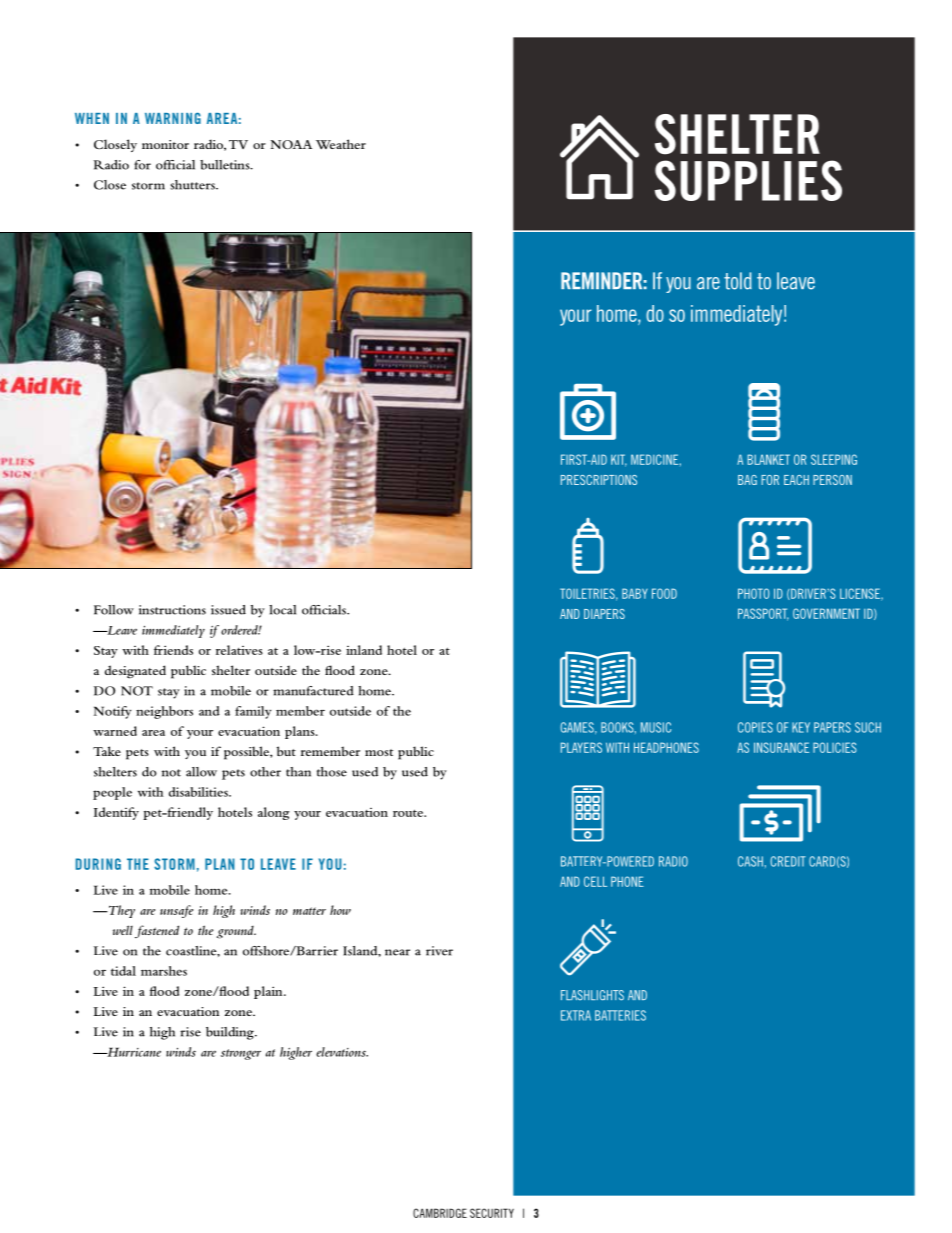 The width and height of the page is (952, 1233). Describe the element at coordinates (492, 1213) in the page. I see `SECURITY` at that location.
